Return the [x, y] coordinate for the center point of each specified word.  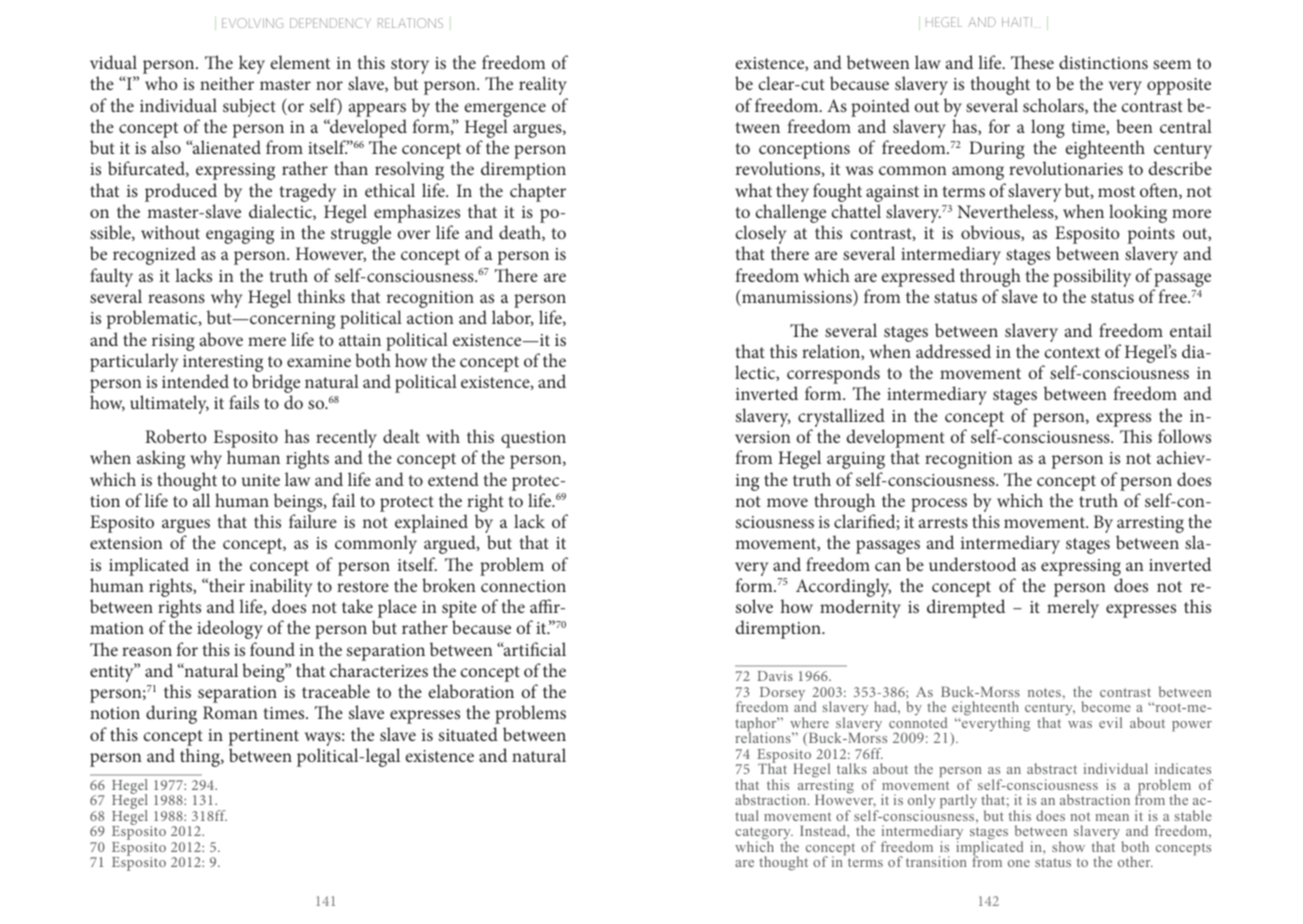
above [221, 339]
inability [281, 589]
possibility [1092, 279]
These [1032, 62]
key [252, 64]
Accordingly [843, 589]
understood [972, 564]
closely [760, 236]
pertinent [263, 737]
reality [543, 85]
